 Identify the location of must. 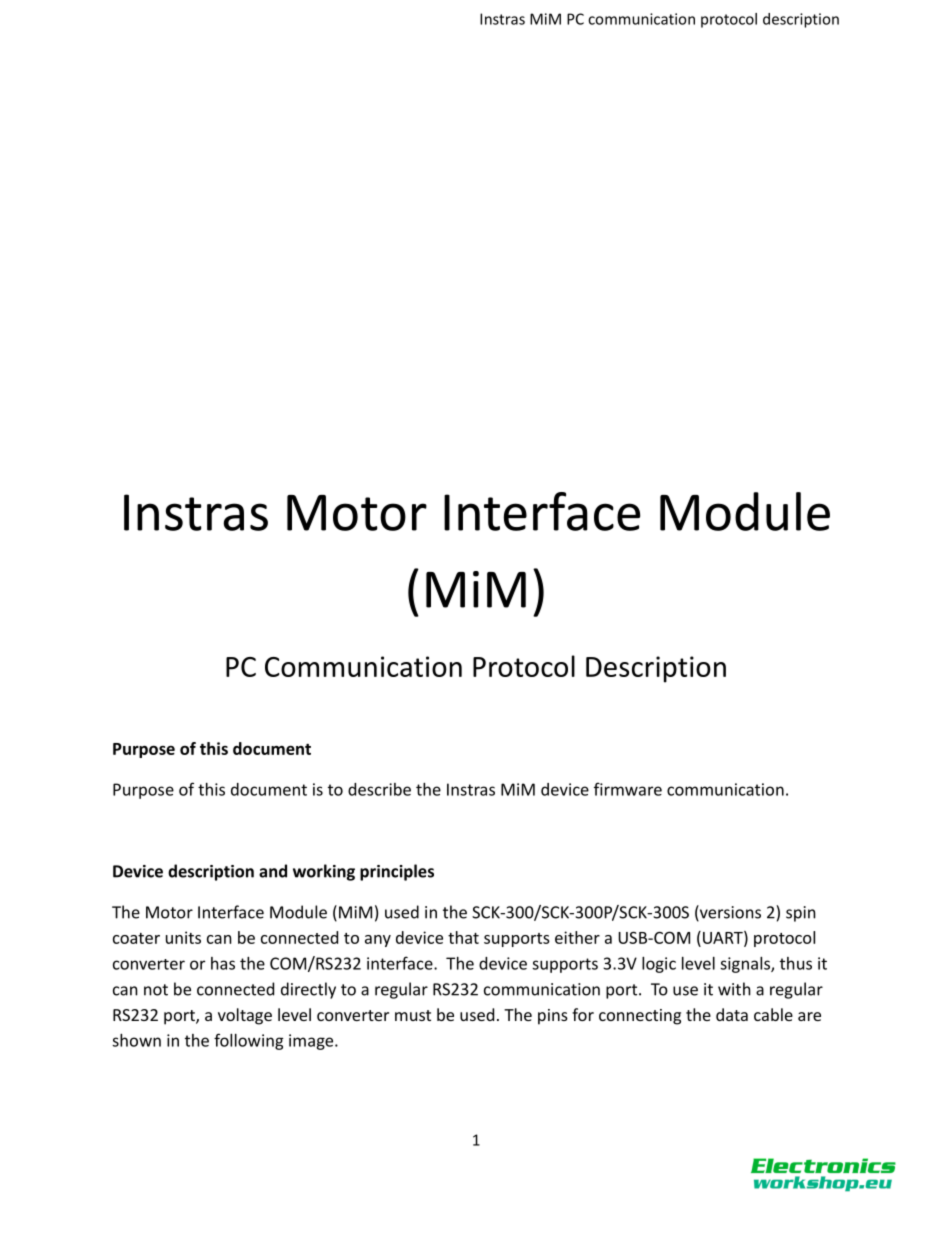
(413, 1015).
